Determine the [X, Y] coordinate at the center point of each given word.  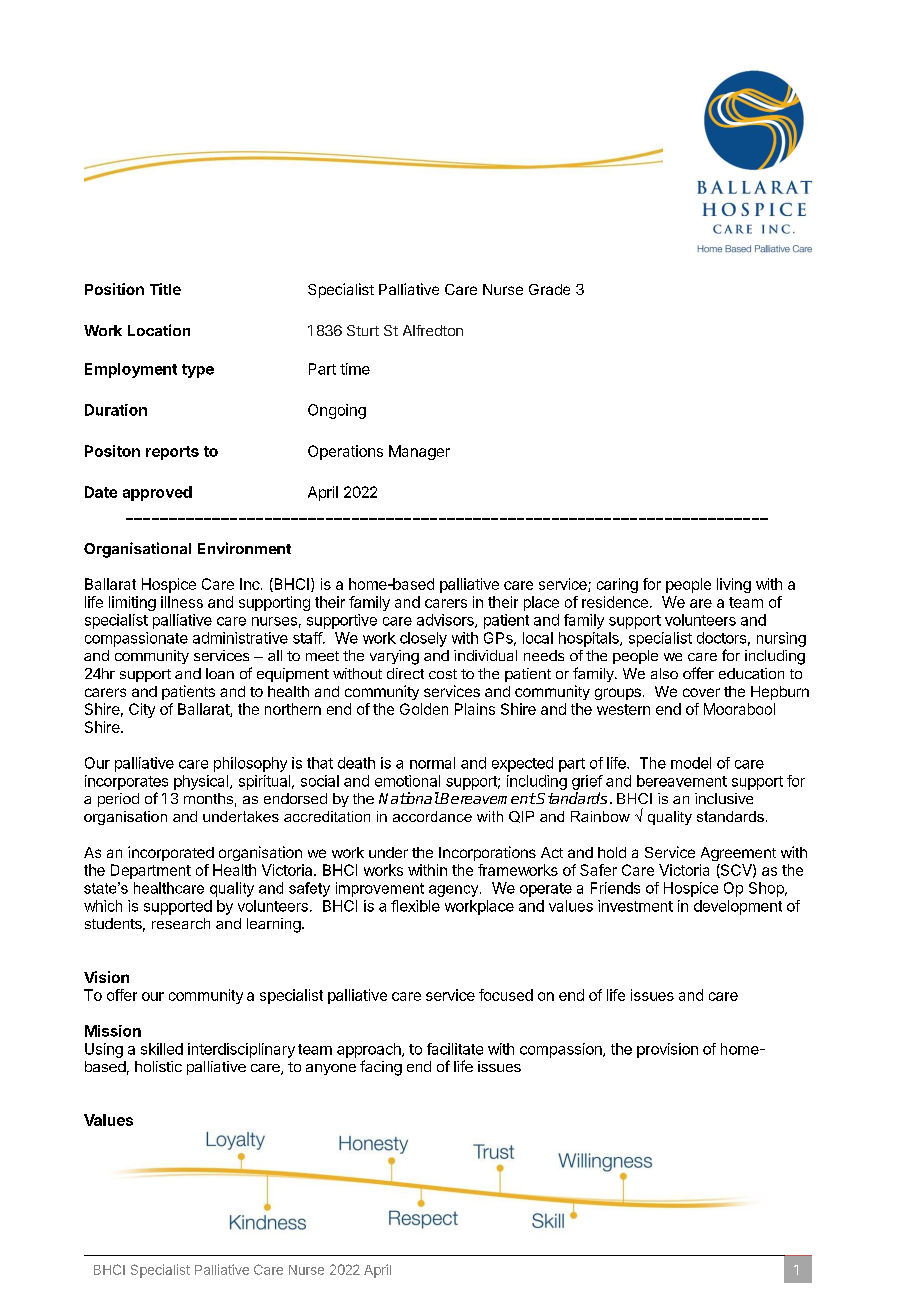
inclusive [724, 798]
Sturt [363, 330]
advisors [446, 621]
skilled [162, 1049]
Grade [549, 289]
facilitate [455, 1049]
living [734, 585]
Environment [244, 548]
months [208, 798]
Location [159, 330]
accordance [432, 816]
